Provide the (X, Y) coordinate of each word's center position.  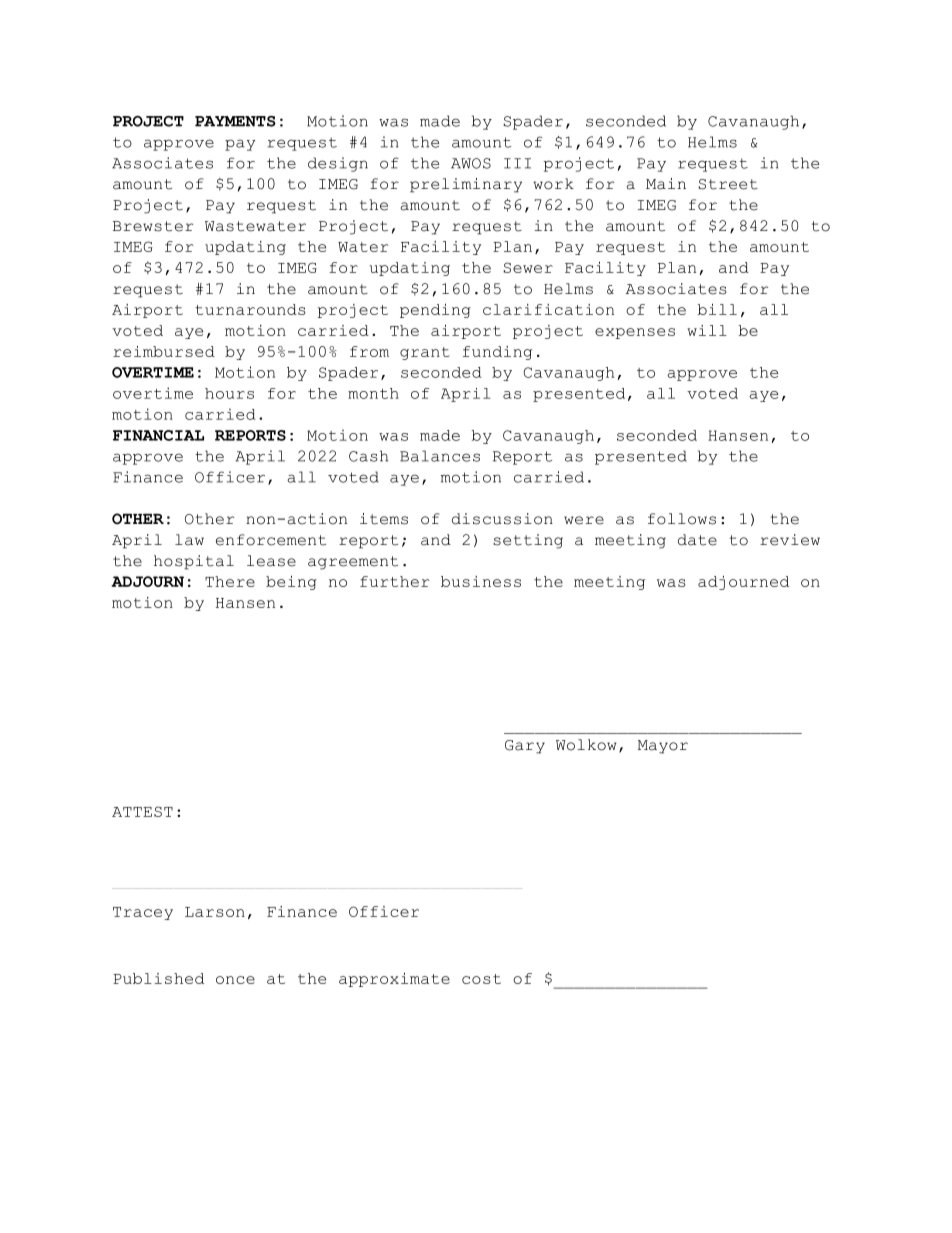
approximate (394, 980)
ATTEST (142, 811)
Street (728, 184)
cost (481, 979)
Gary (525, 747)
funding (497, 353)
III (517, 163)
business (481, 581)
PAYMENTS (235, 121)
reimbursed (164, 351)
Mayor (663, 747)
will (707, 330)
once (235, 980)
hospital (194, 562)
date (697, 540)
